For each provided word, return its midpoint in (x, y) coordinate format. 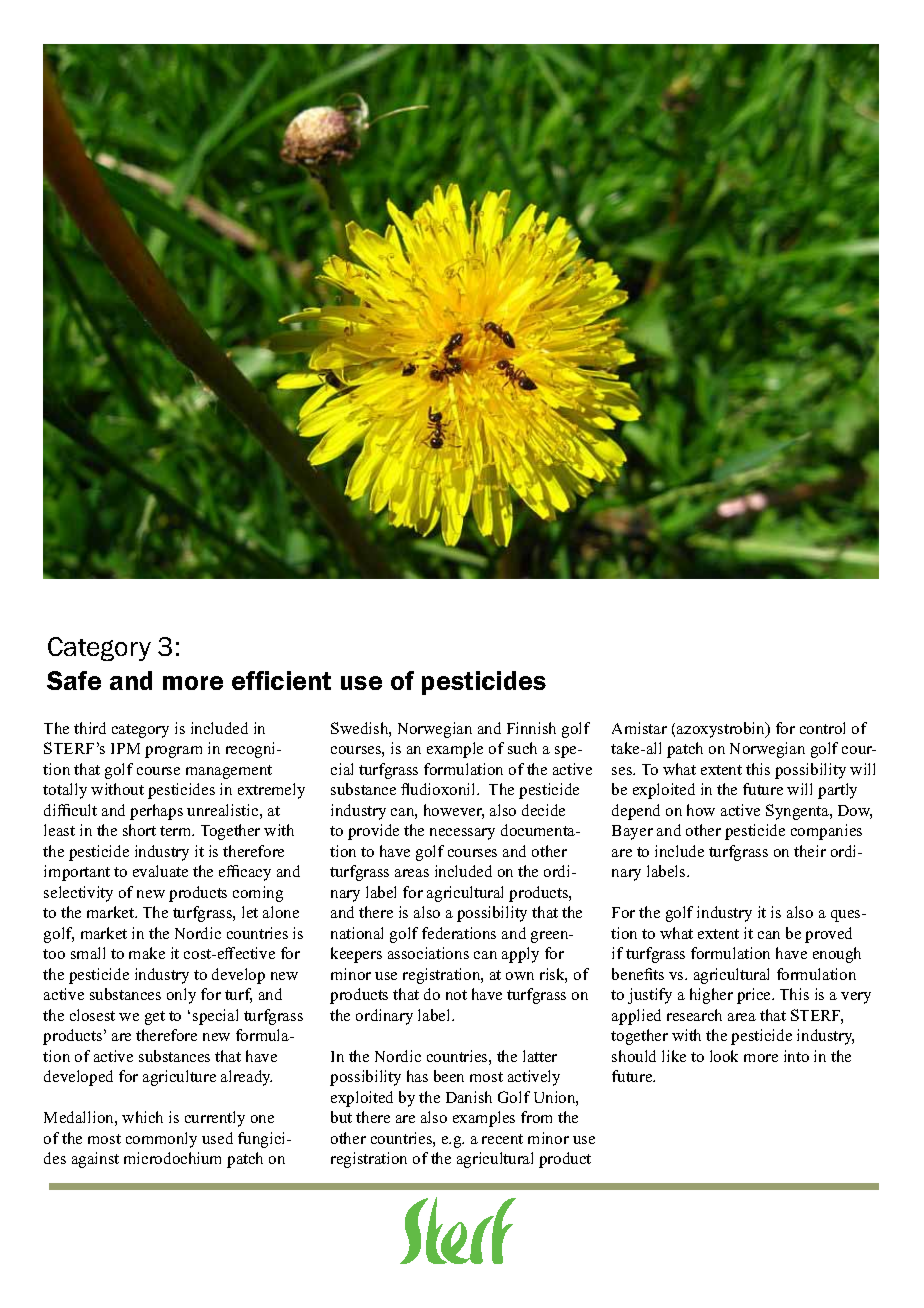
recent (502, 1139)
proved (828, 935)
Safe (74, 680)
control (822, 728)
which (142, 1117)
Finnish (531, 728)
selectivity (78, 894)
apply (520, 955)
